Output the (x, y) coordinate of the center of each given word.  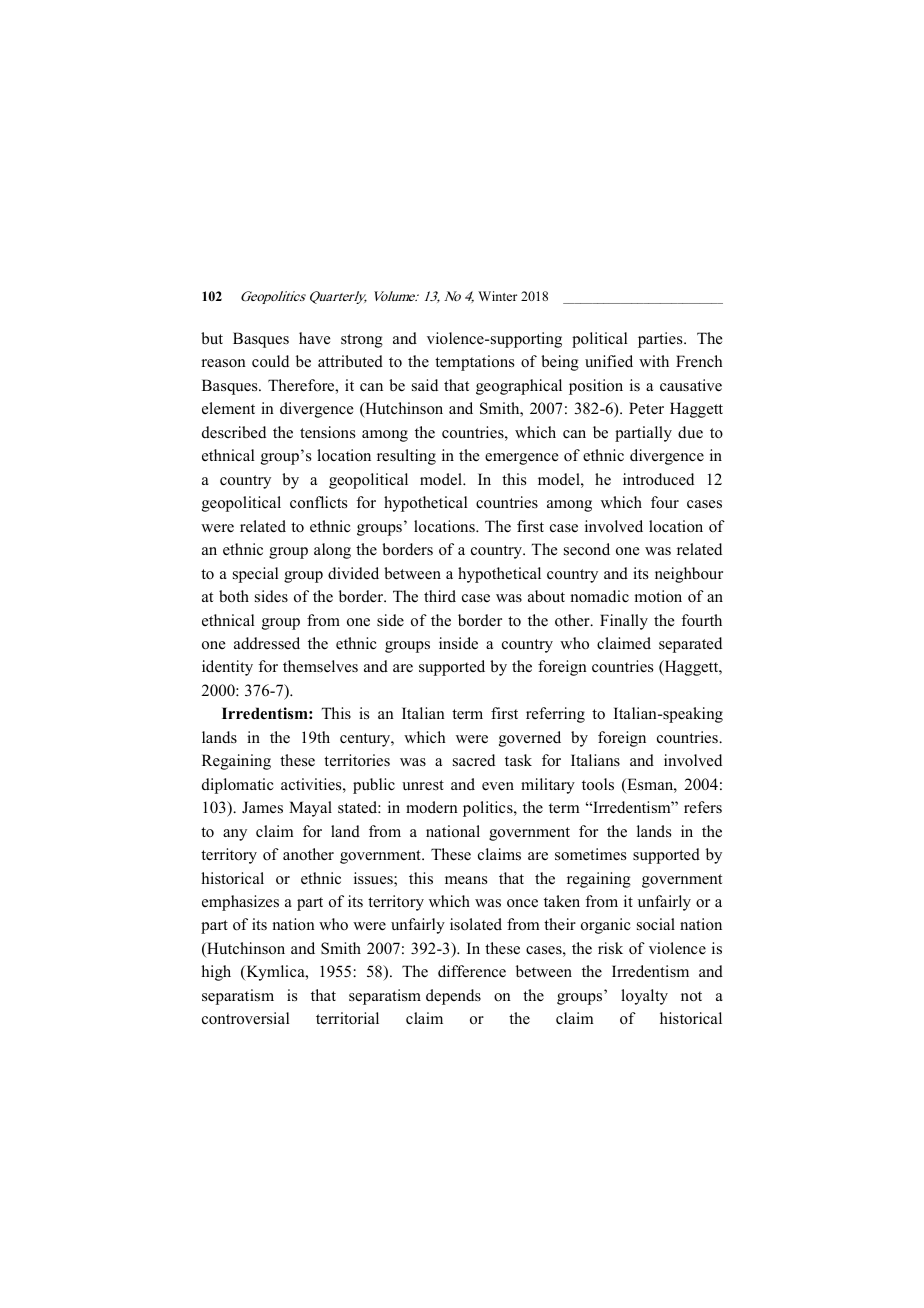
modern (432, 807)
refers (703, 807)
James (262, 807)
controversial (246, 1018)
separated (690, 645)
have (314, 338)
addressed (267, 643)
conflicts (318, 502)
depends (453, 997)
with (654, 361)
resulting (406, 457)
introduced (658, 479)
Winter (497, 296)
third (440, 596)
